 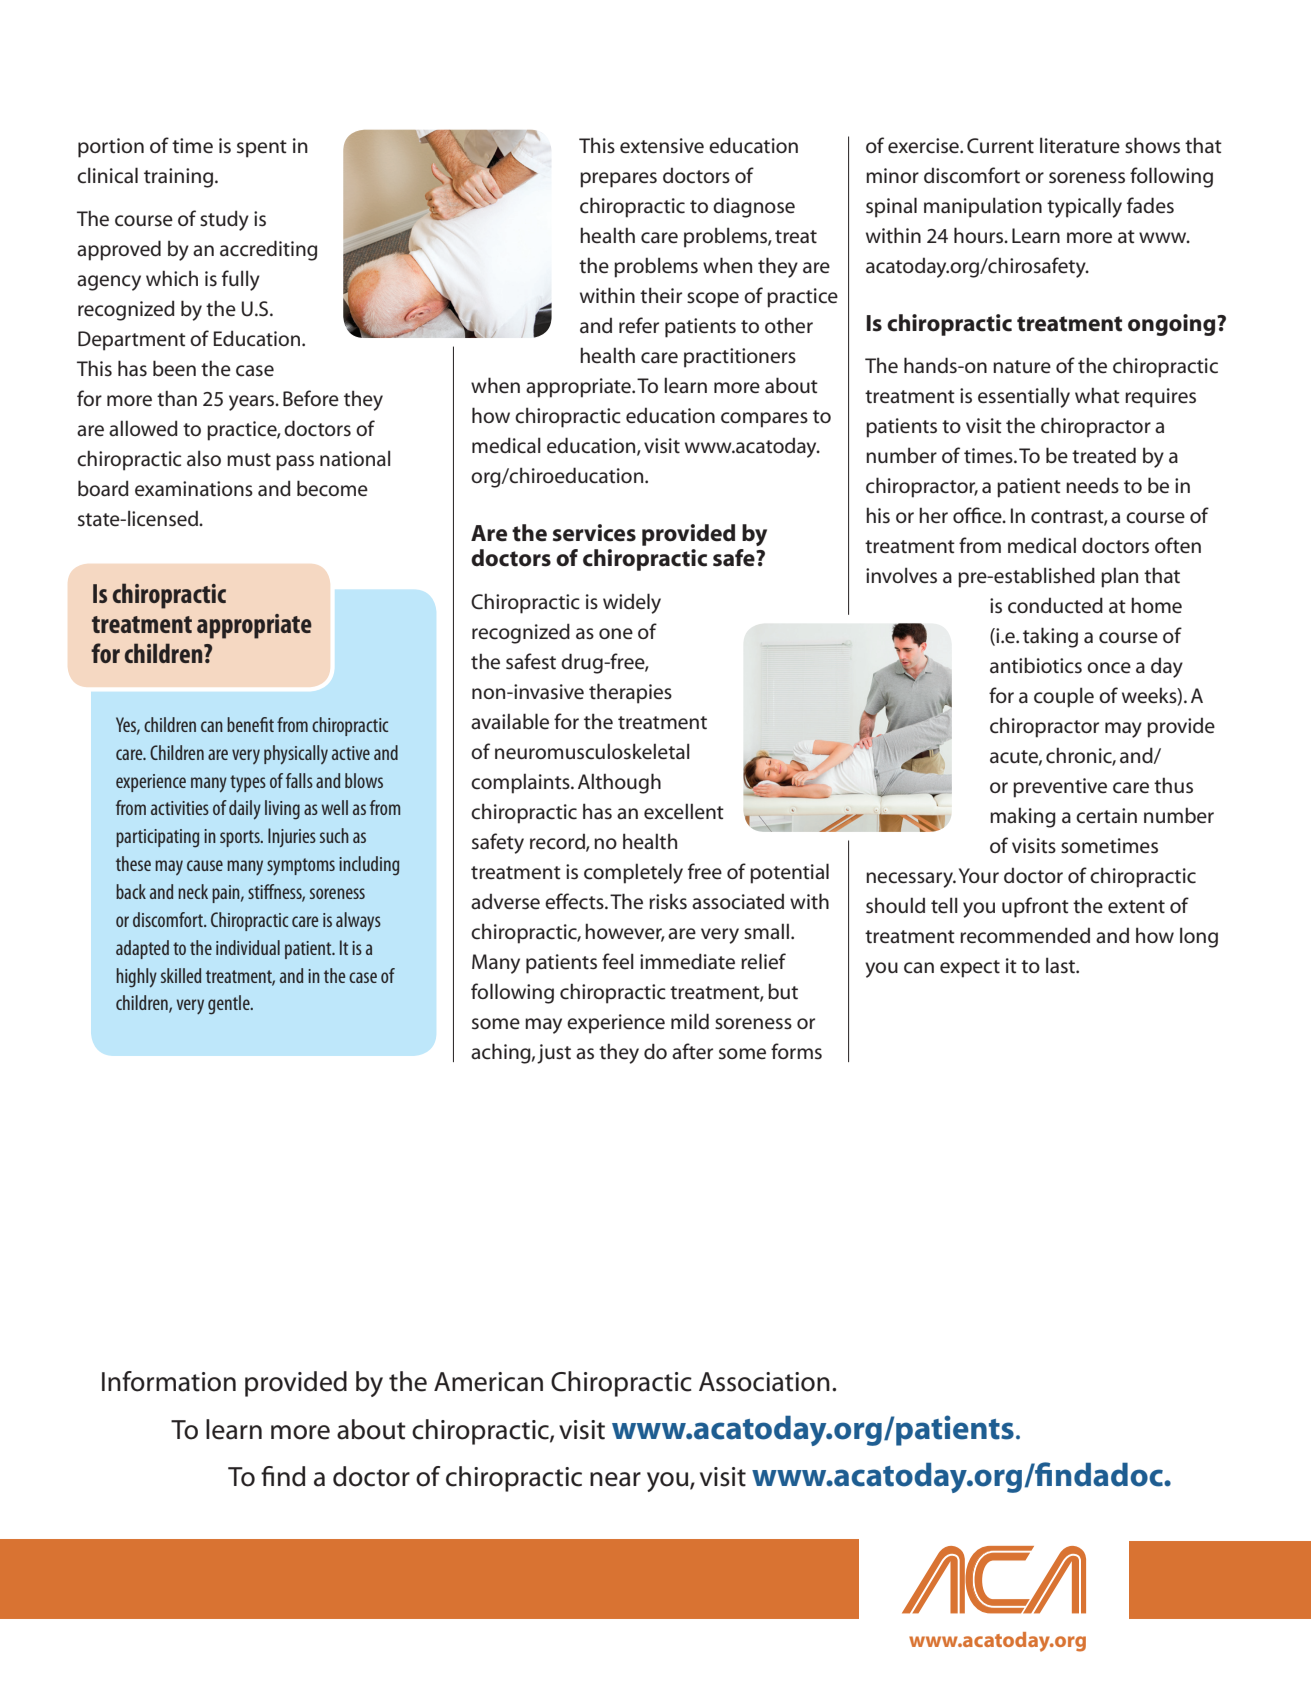 What do you see at coordinates (169, 1381) in the image?
I see `Information` at bounding box center [169, 1381].
